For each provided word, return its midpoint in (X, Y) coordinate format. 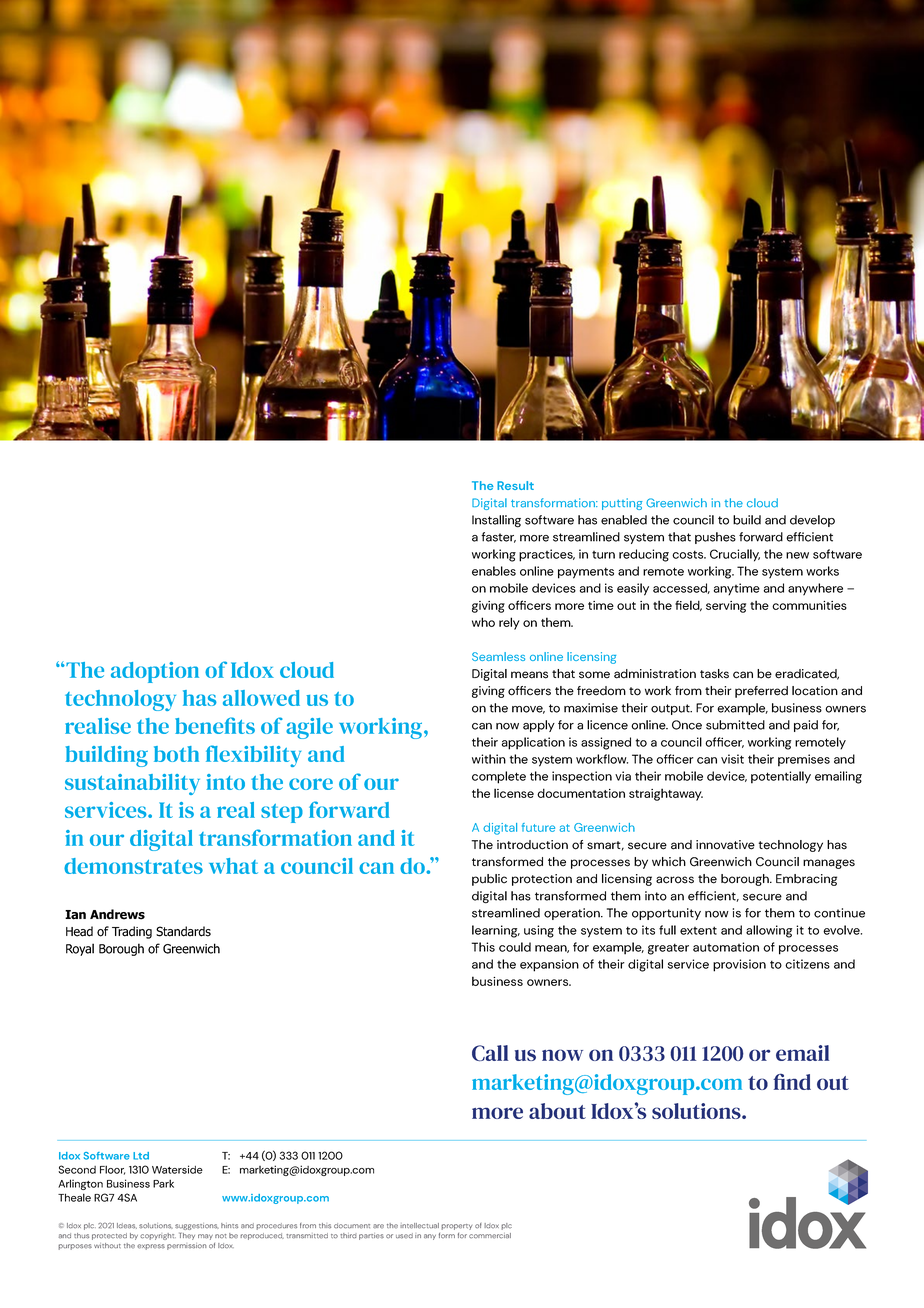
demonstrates (133, 866)
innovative (725, 845)
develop (812, 521)
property (456, 1227)
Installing (496, 521)
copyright (158, 1236)
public (489, 880)
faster (498, 537)
